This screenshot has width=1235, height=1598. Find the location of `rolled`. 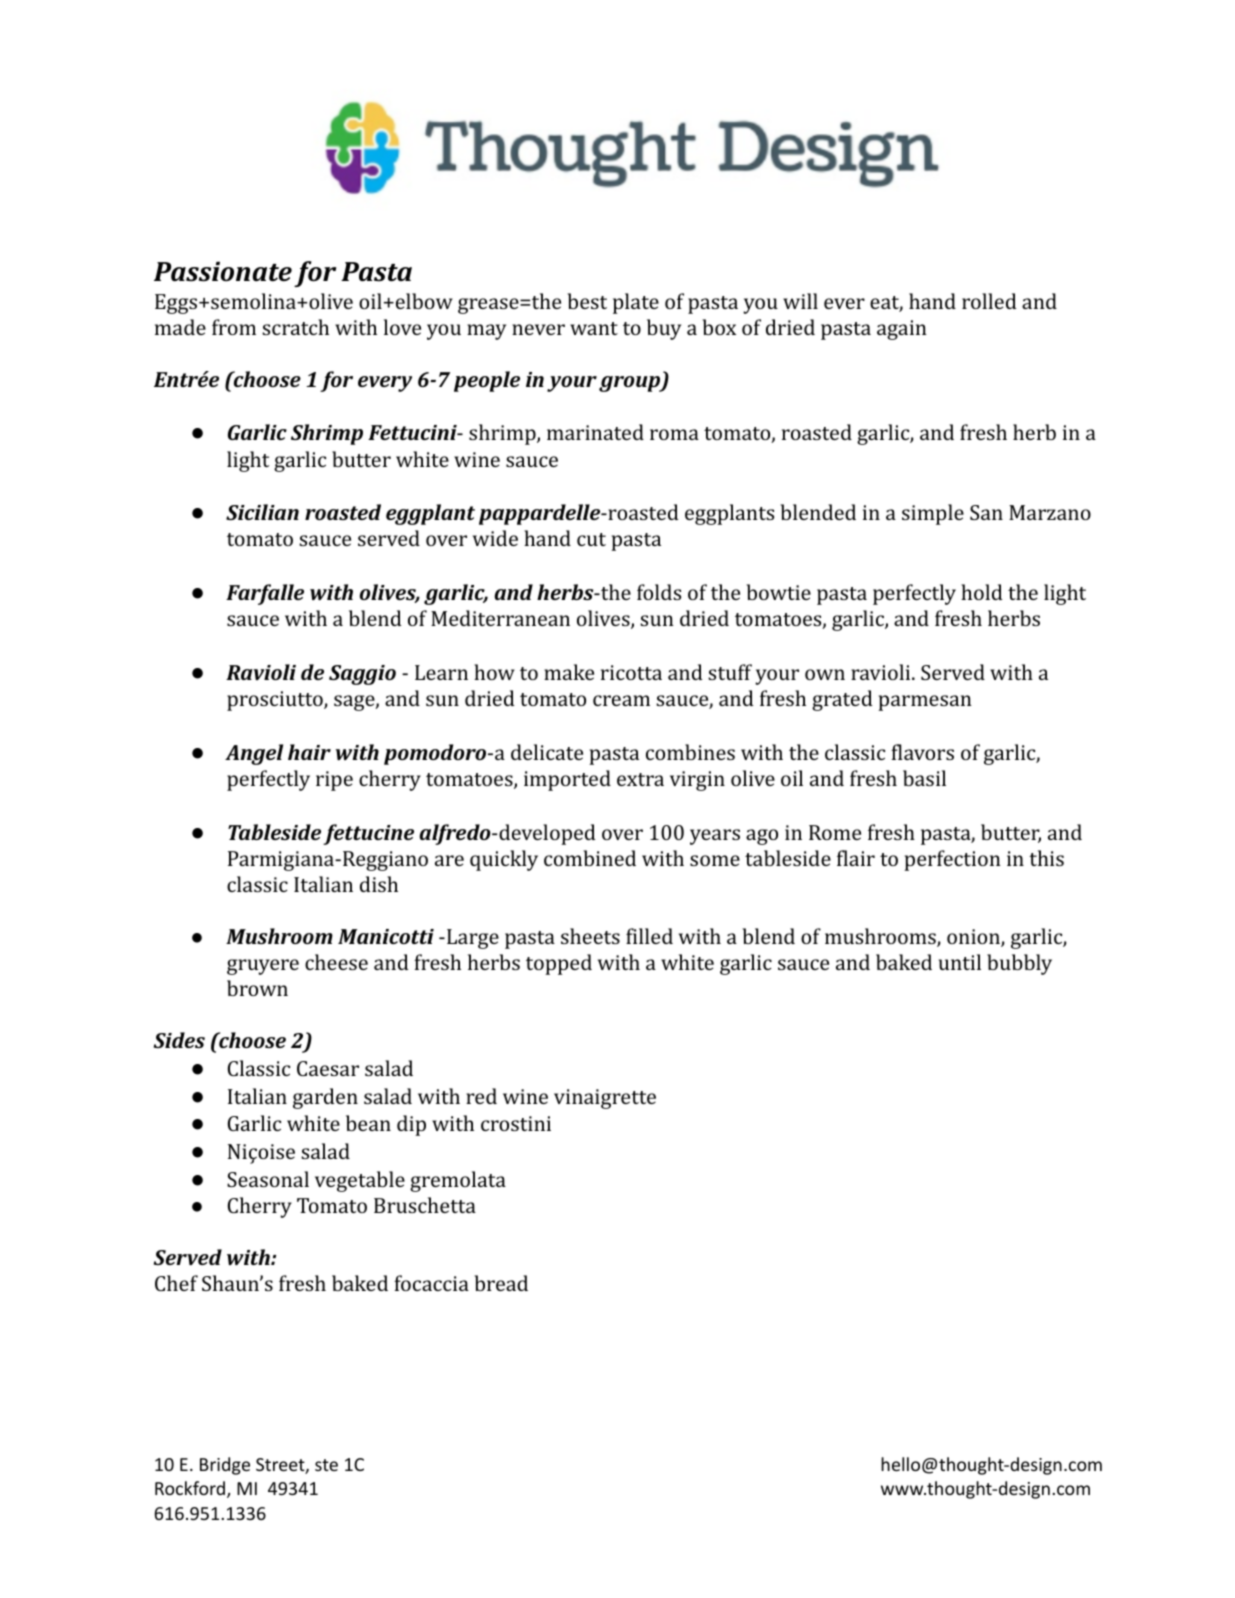

rolled is located at coordinates (989, 301).
